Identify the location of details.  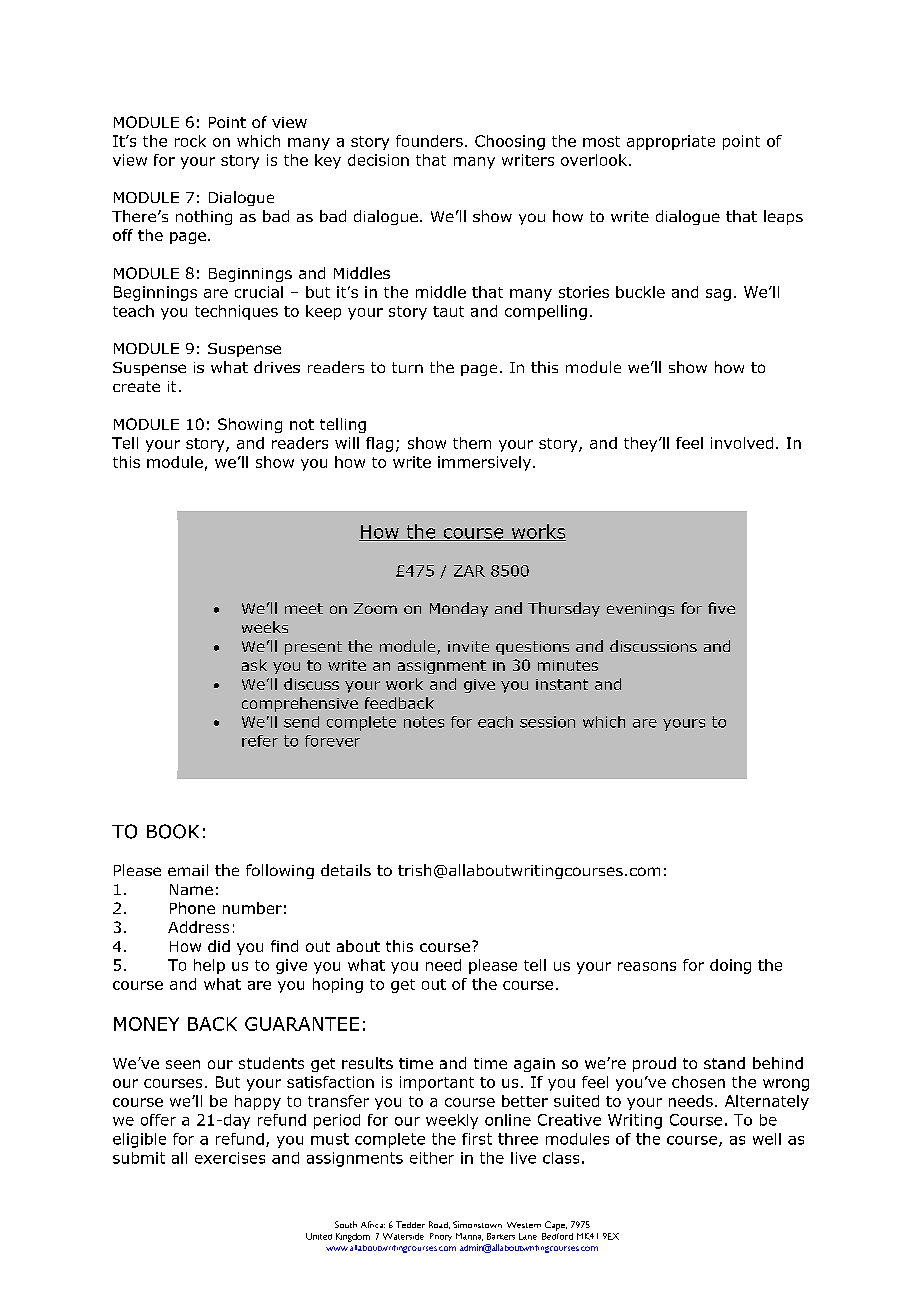
(346, 870).
